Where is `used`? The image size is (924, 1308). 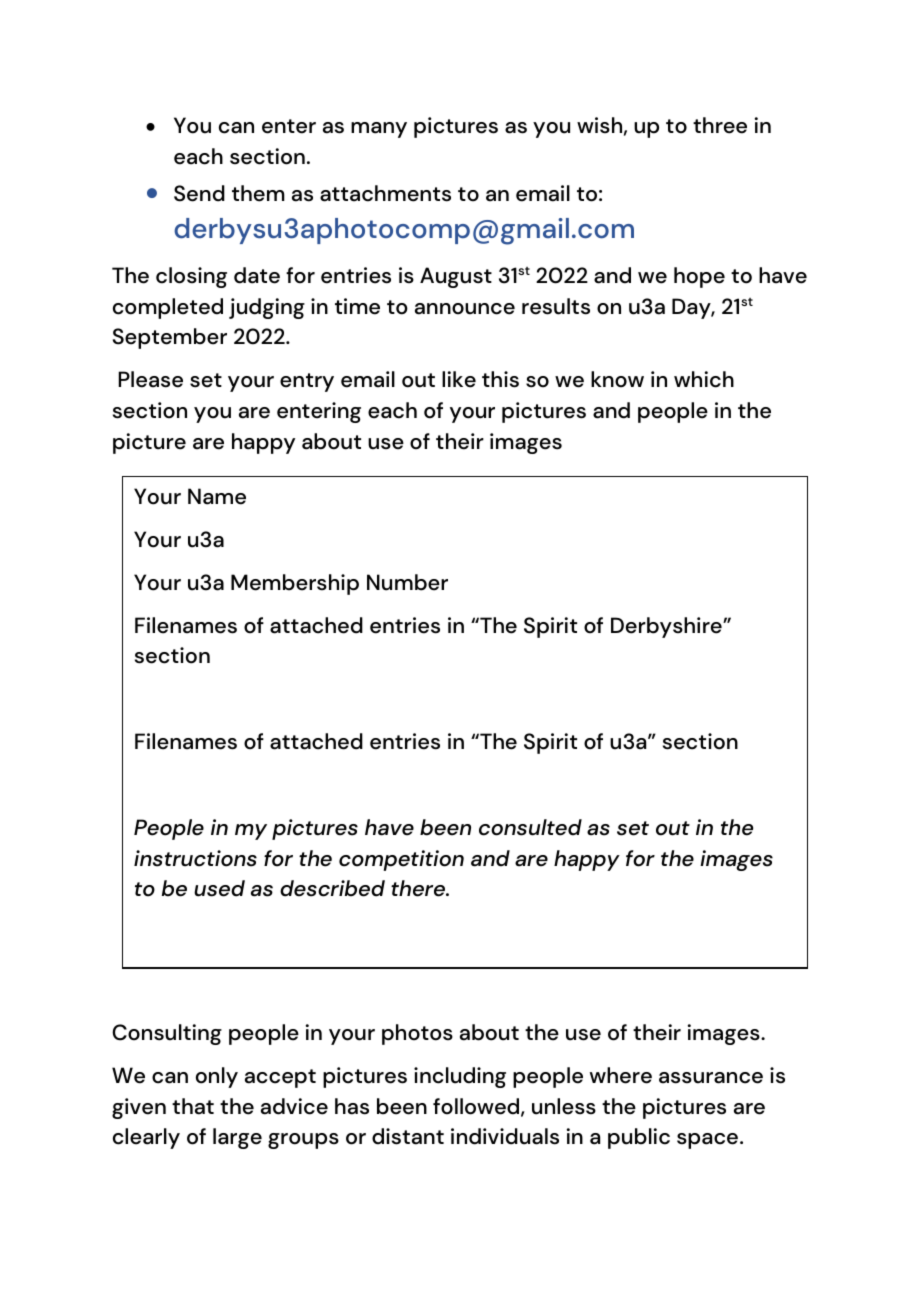 used is located at coordinates (219, 888).
